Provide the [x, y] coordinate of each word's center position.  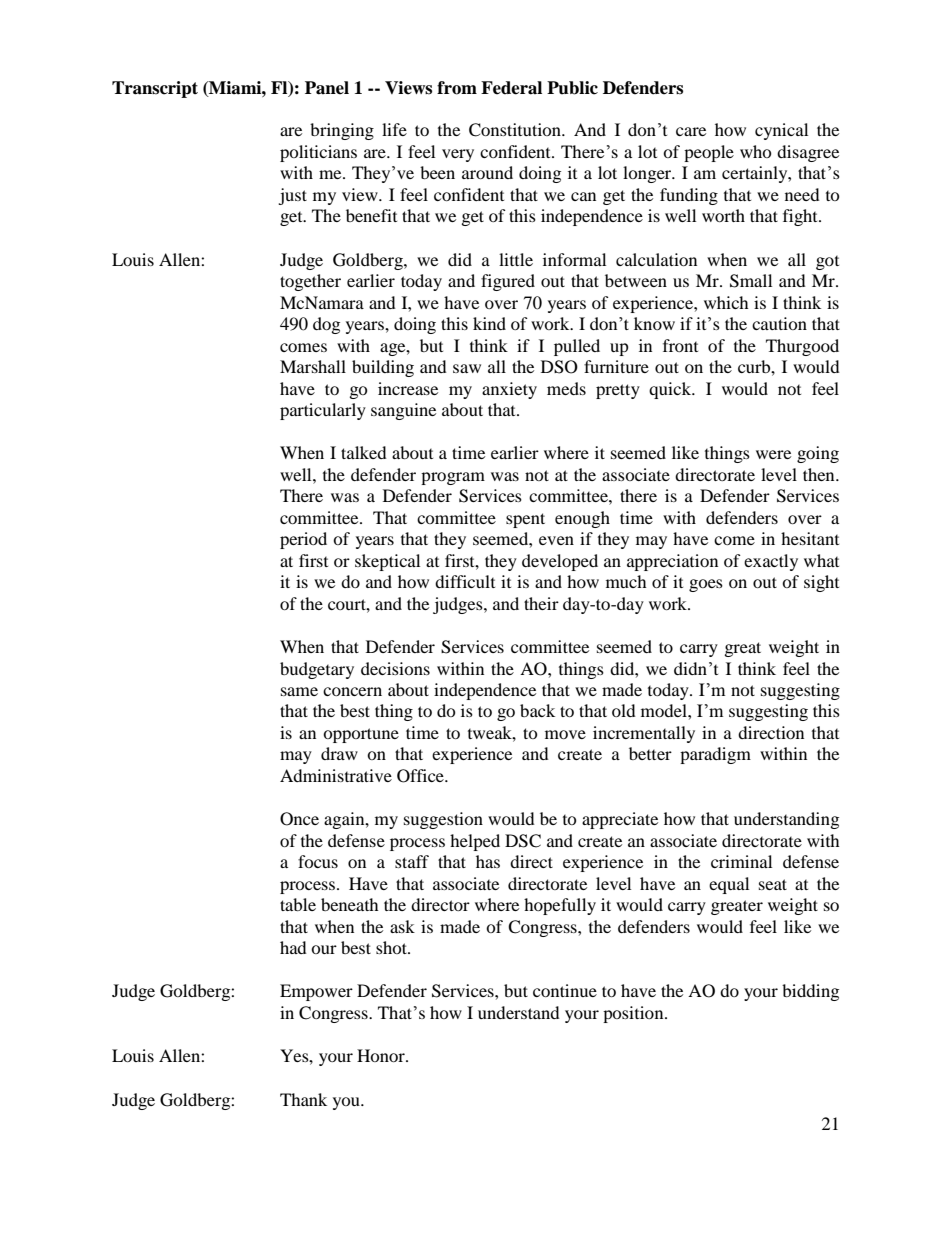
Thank [303, 1099]
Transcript [155, 89]
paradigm [715, 755]
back [537, 710]
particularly [323, 411]
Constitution [516, 130]
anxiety [509, 390]
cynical [781, 131]
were [773, 454]
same [299, 691]
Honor [382, 1055]
